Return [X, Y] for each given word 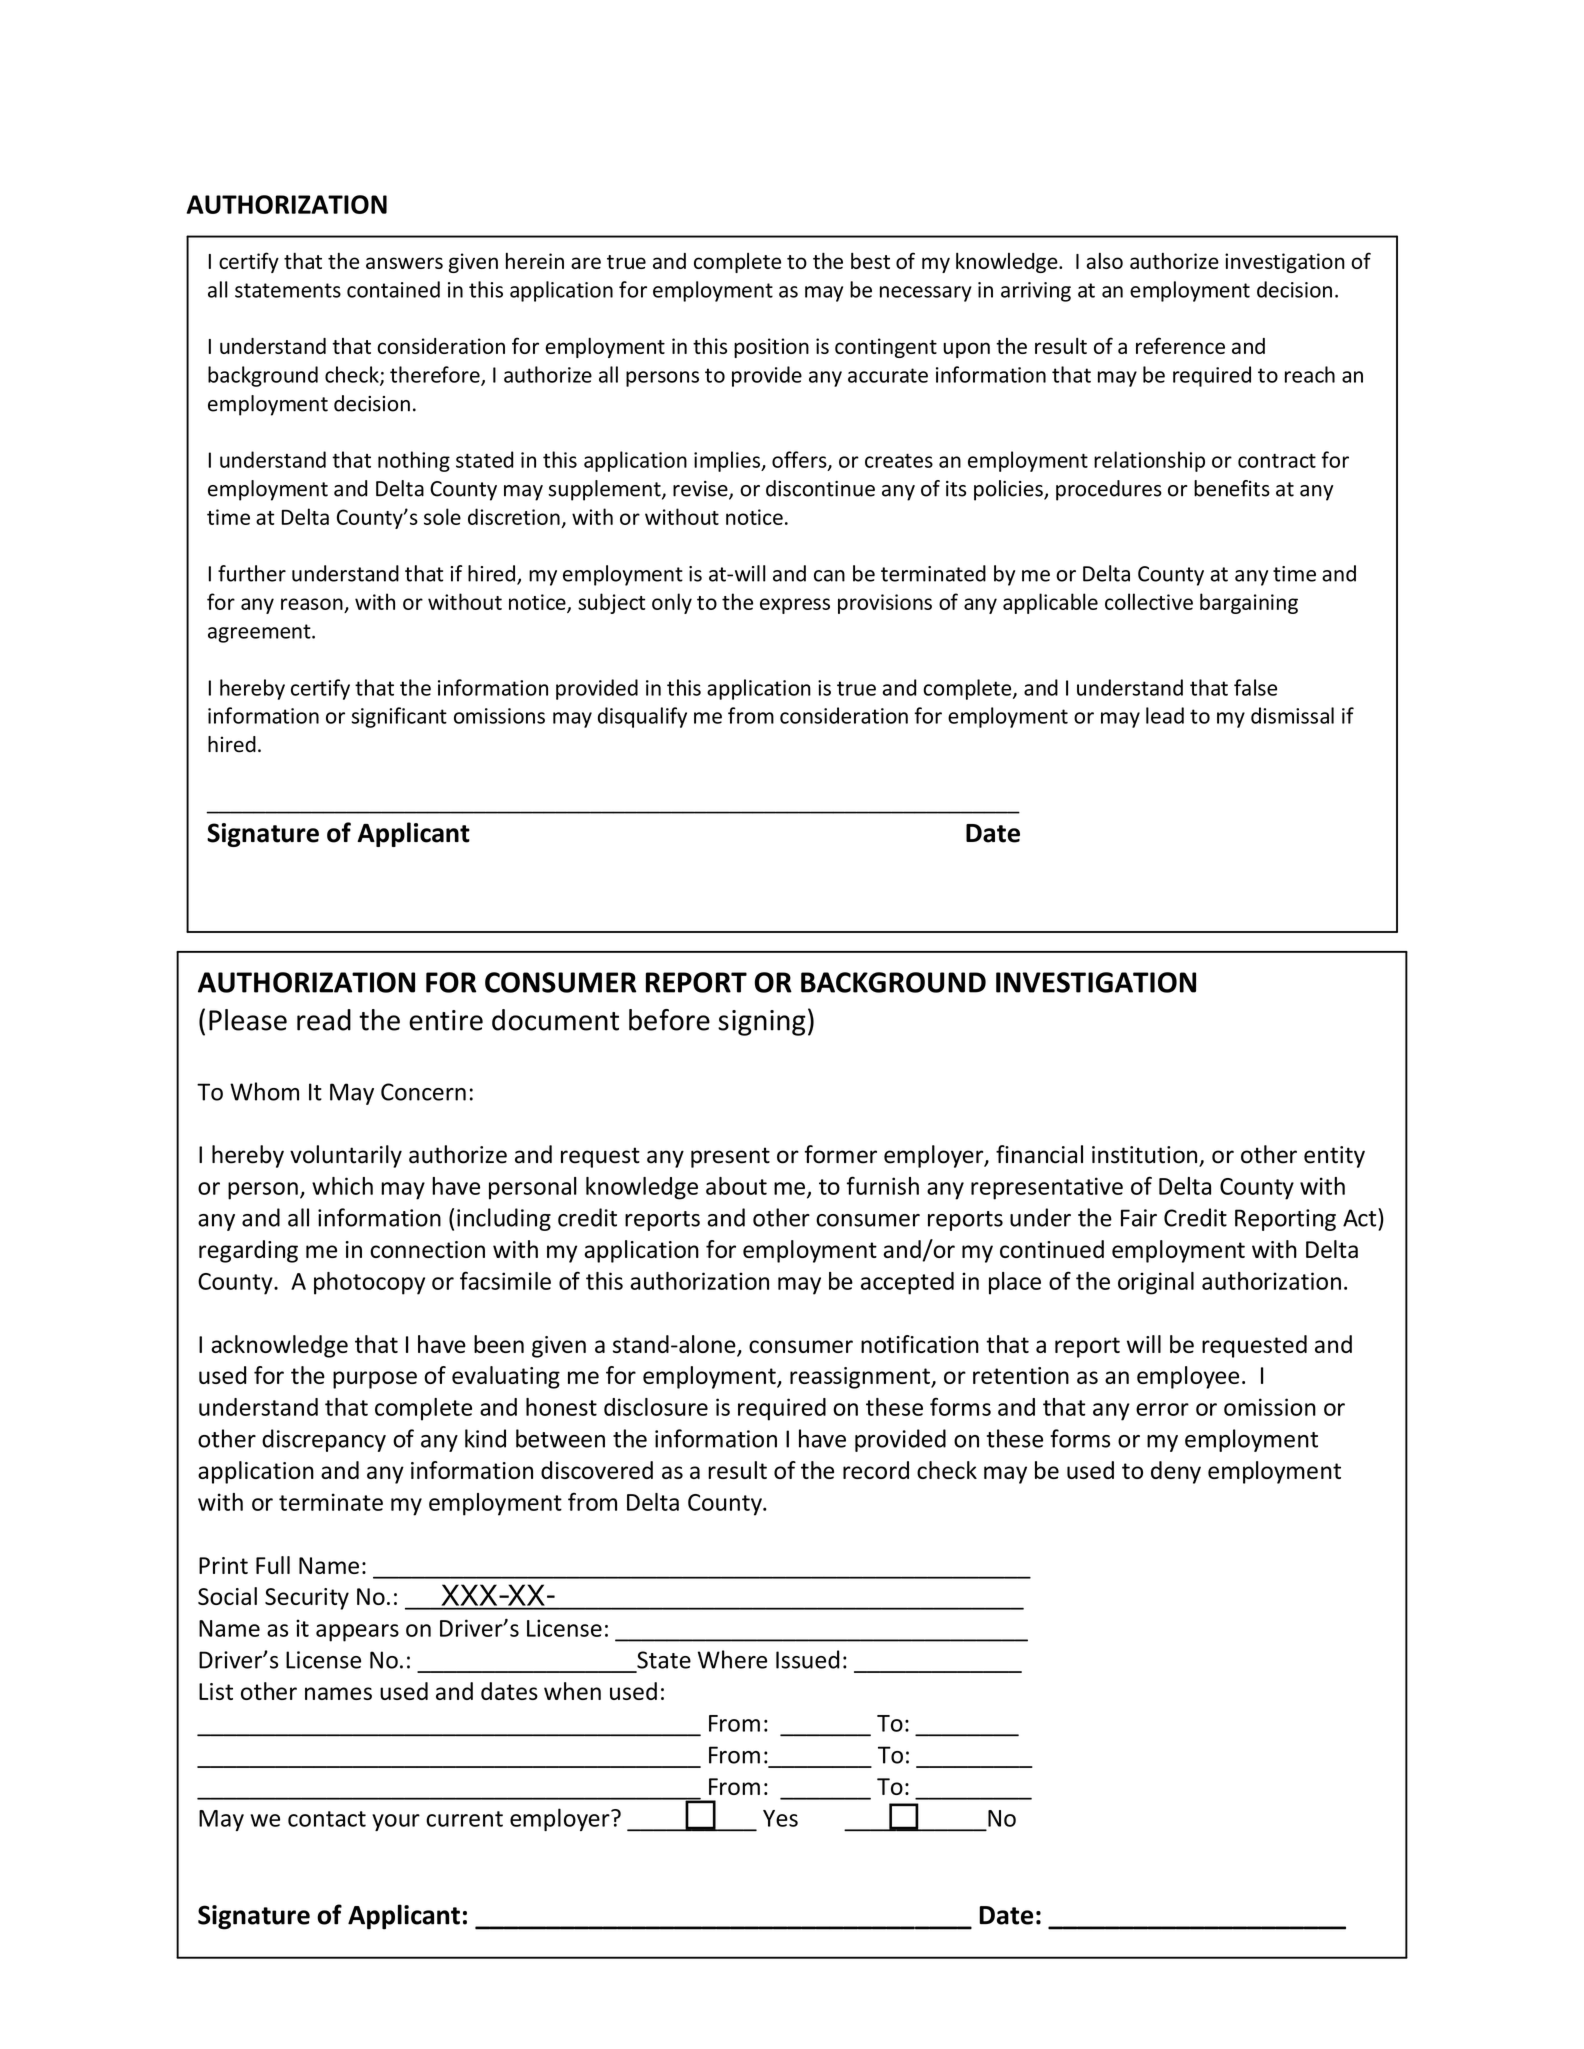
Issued [807, 1659]
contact [327, 1819]
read [324, 1020]
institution [1144, 1155]
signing [762, 1023]
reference [1180, 345]
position [771, 348]
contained [393, 289]
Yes [780, 1818]
